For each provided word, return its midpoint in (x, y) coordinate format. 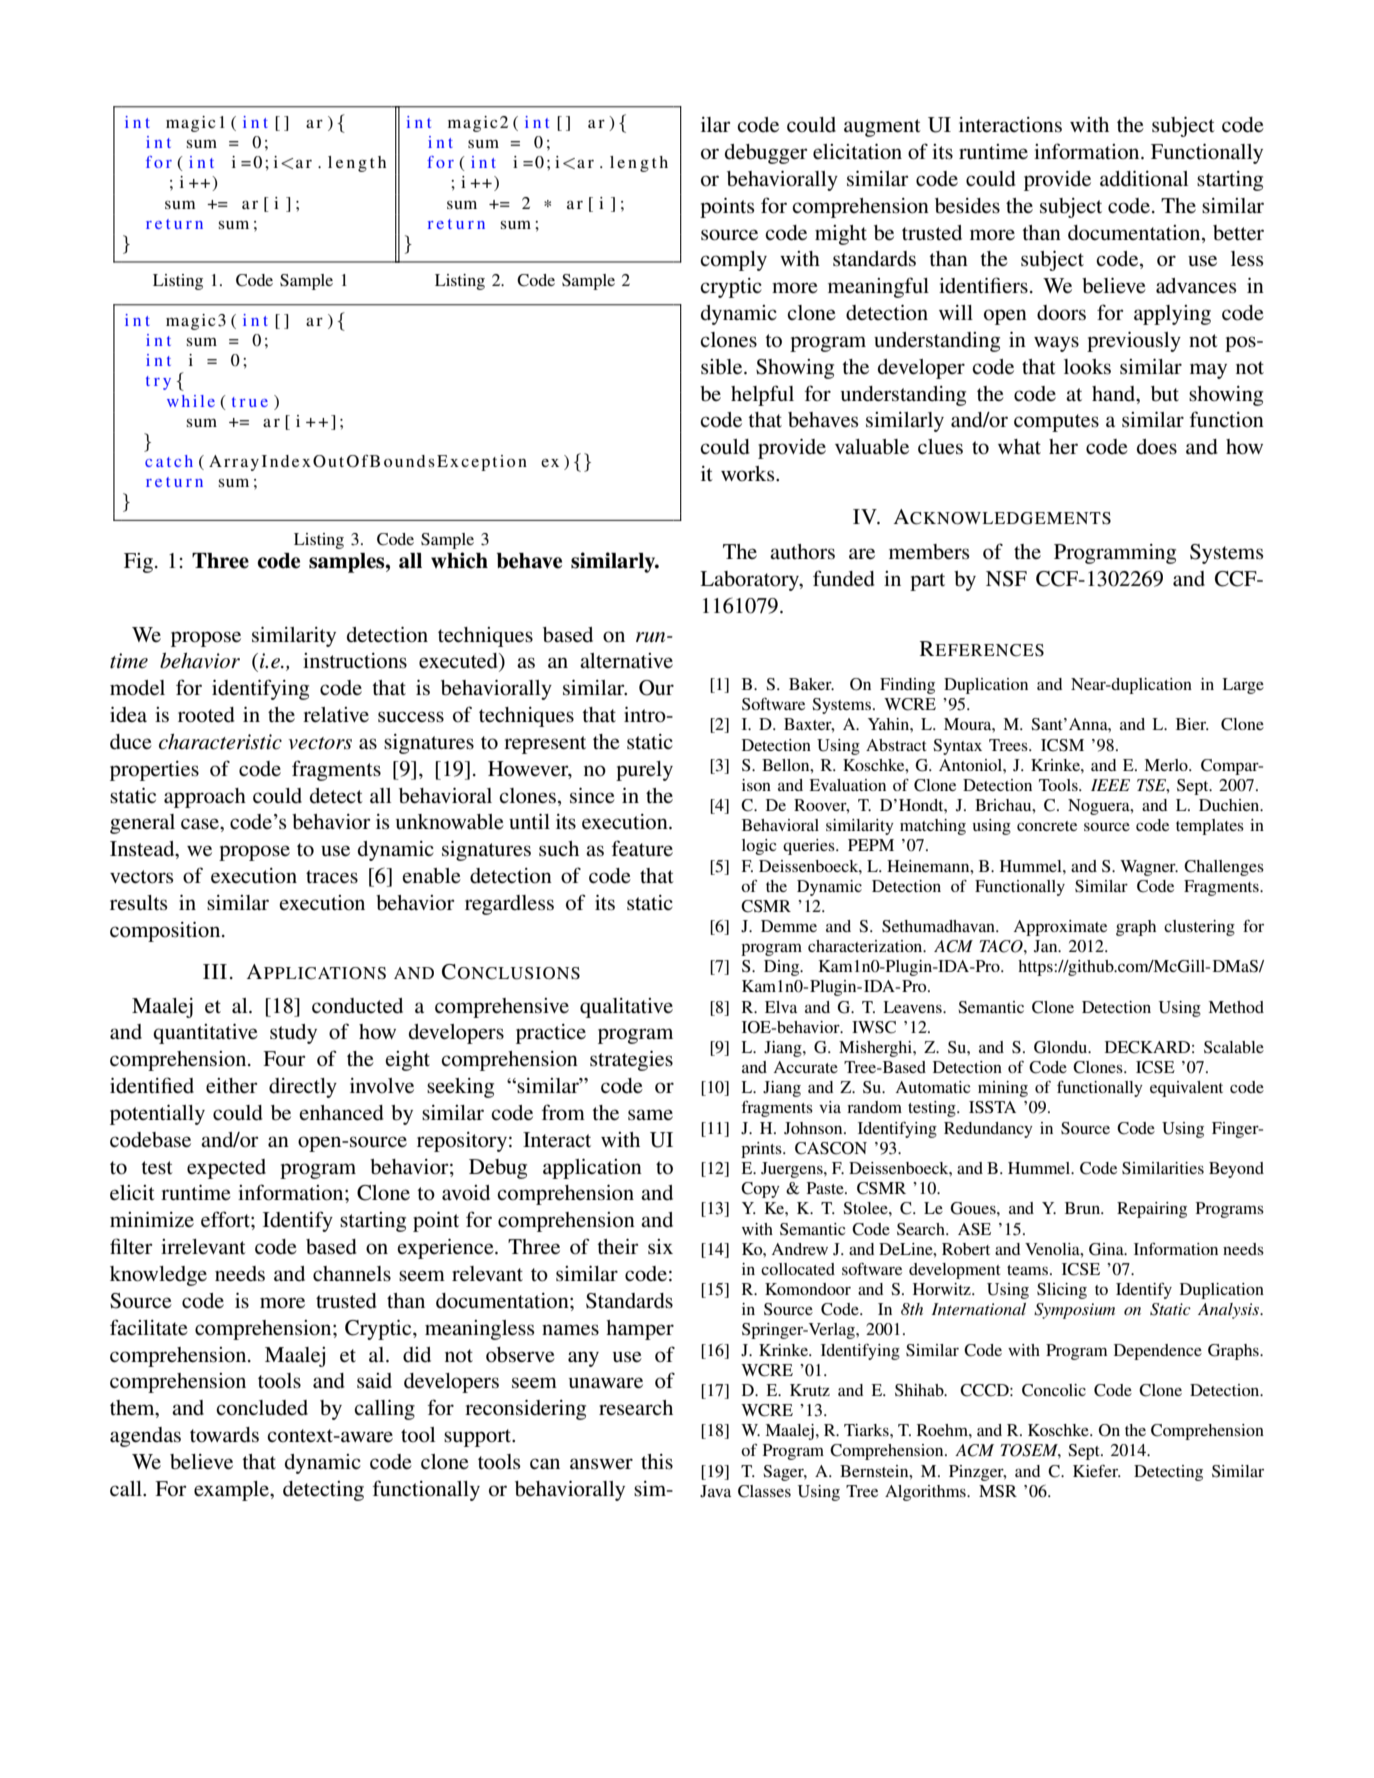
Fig (138, 563)
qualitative (626, 1008)
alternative (626, 660)
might (841, 235)
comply (733, 261)
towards (224, 1435)
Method (1236, 1007)
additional (1144, 179)
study (293, 1034)
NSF (1006, 579)
